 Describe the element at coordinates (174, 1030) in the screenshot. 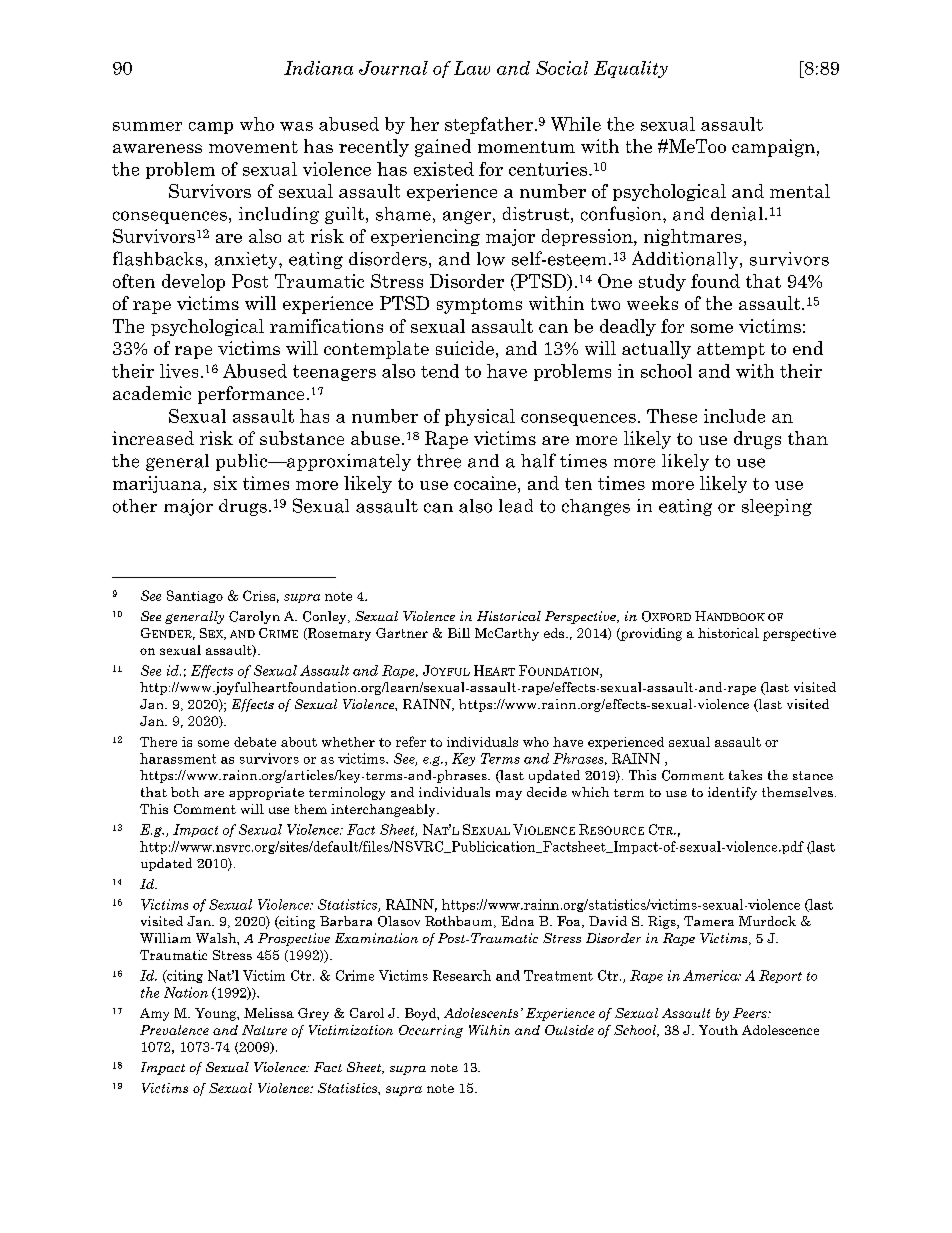

I see `Prevalence` at that location.
